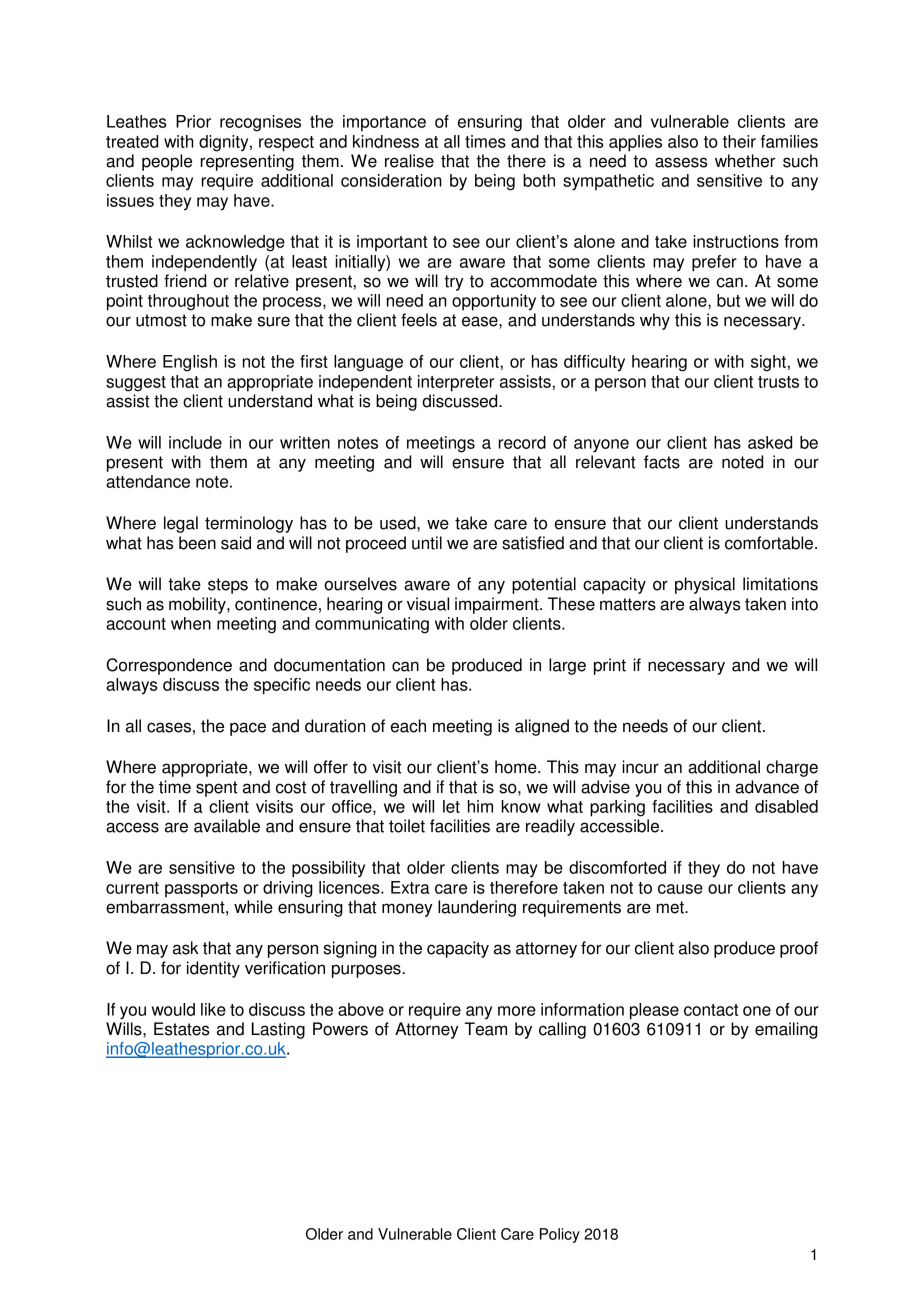 The height and width of the screenshot is (1308, 924). Describe the element at coordinates (213, 969) in the screenshot. I see `identity` at that location.
